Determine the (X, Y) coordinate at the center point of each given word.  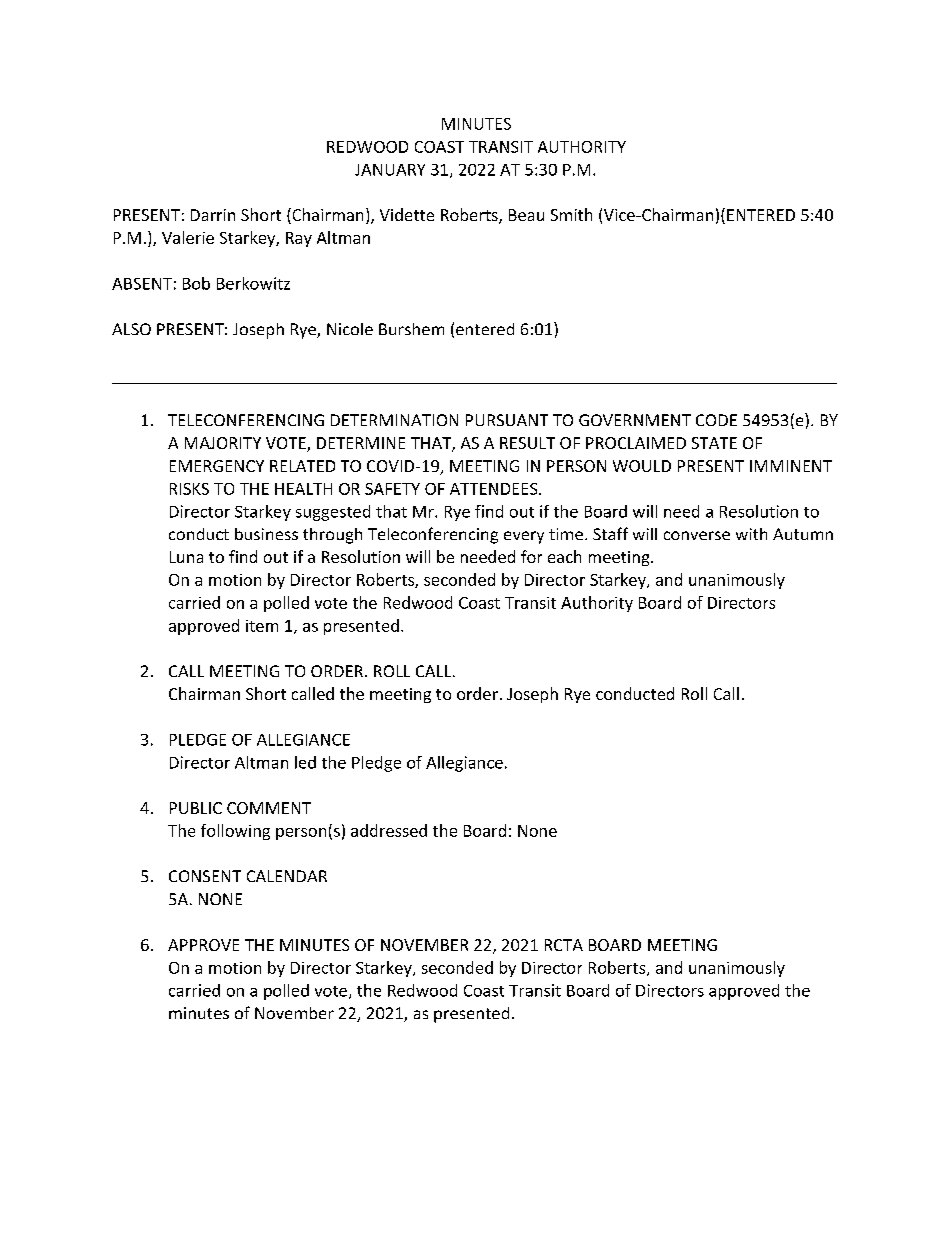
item (262, 626)
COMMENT (269, 808)
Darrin (213, 215)
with (751, 534)
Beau (526, 215)
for (531, 556)
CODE (716, 420)
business (266, 534)
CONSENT (205, 876)
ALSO (131, 329)
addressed (389, 830)
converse (697, 535)
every (524, 537)
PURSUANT (507, 420)
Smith (571, 214)
